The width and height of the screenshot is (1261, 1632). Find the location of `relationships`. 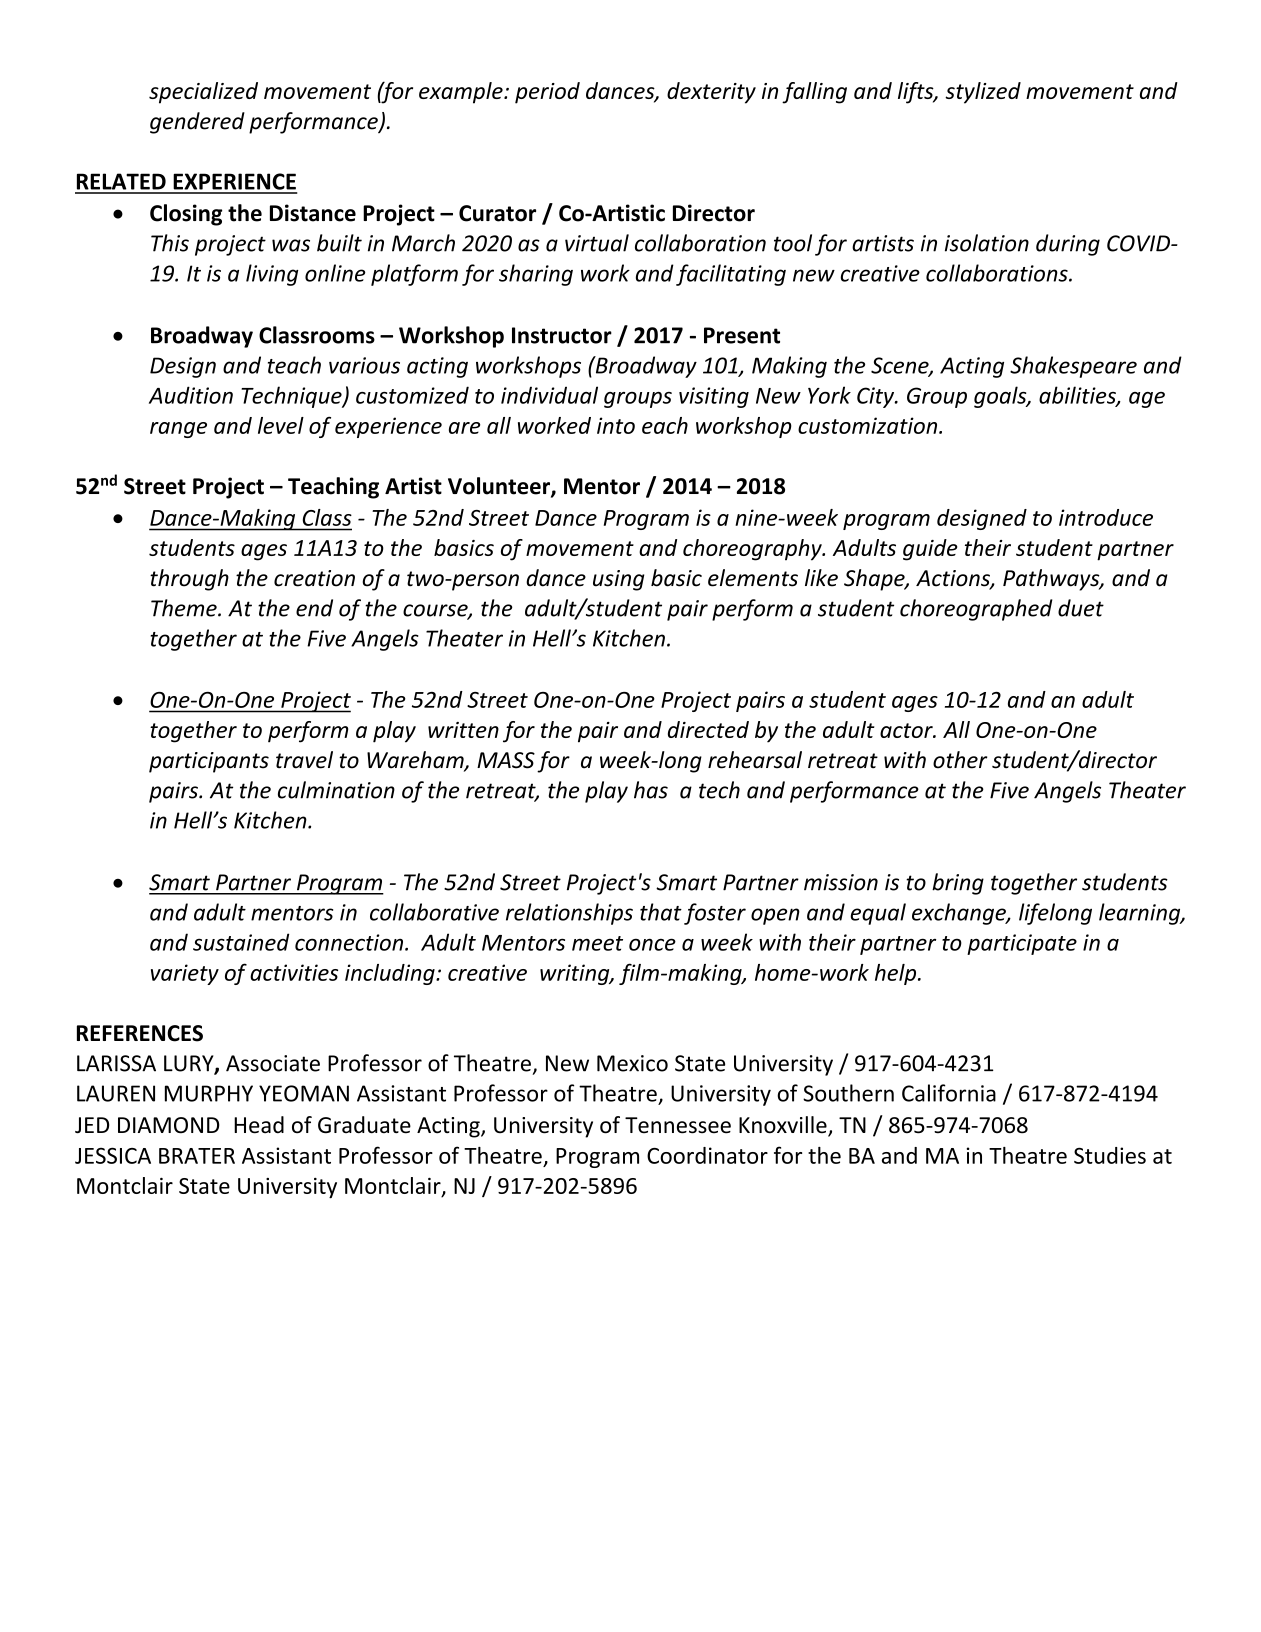

relationships is located at coordinates (569, 914).
